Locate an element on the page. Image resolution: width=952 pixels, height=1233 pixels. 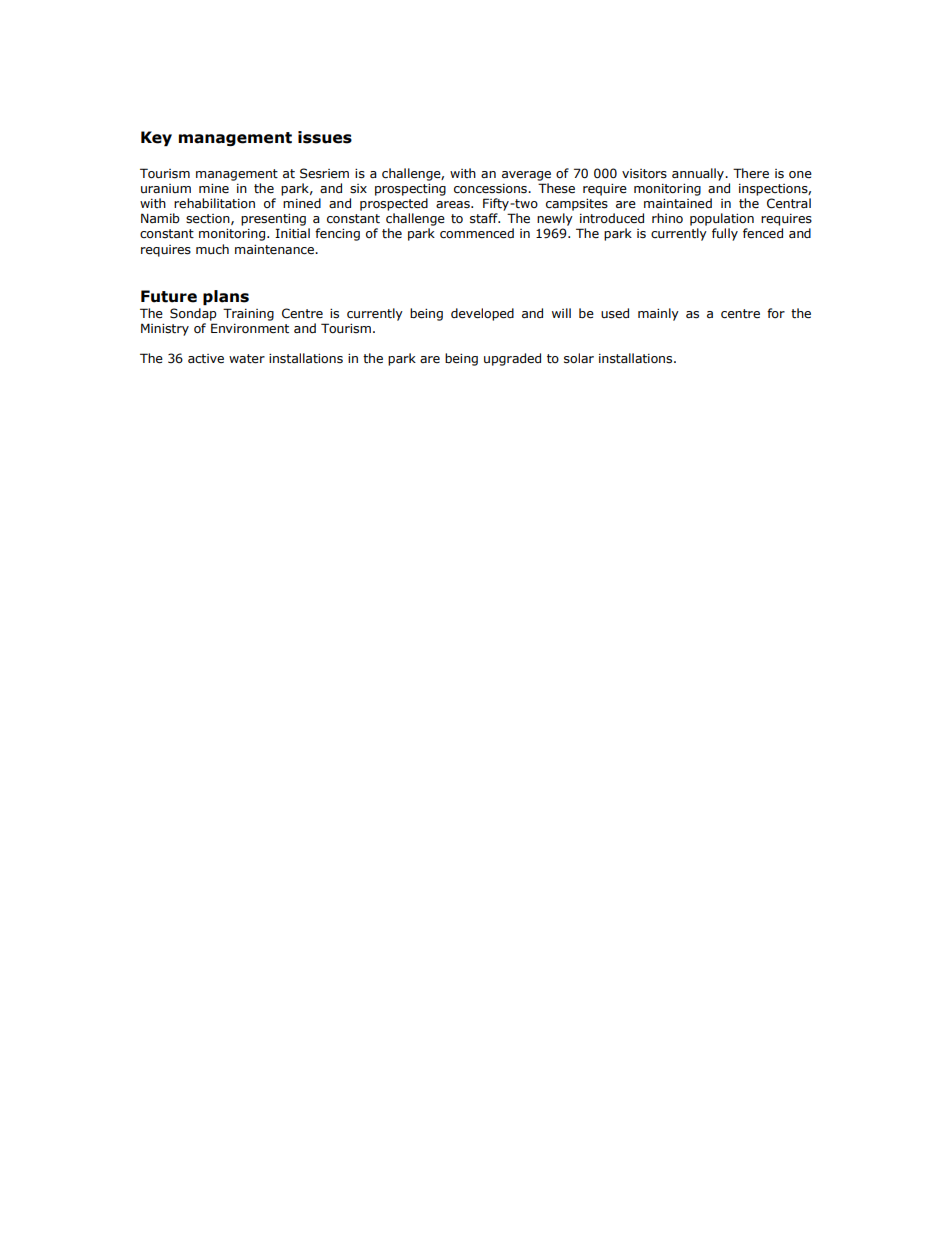
commenced is located at coordinates (477, 233).
